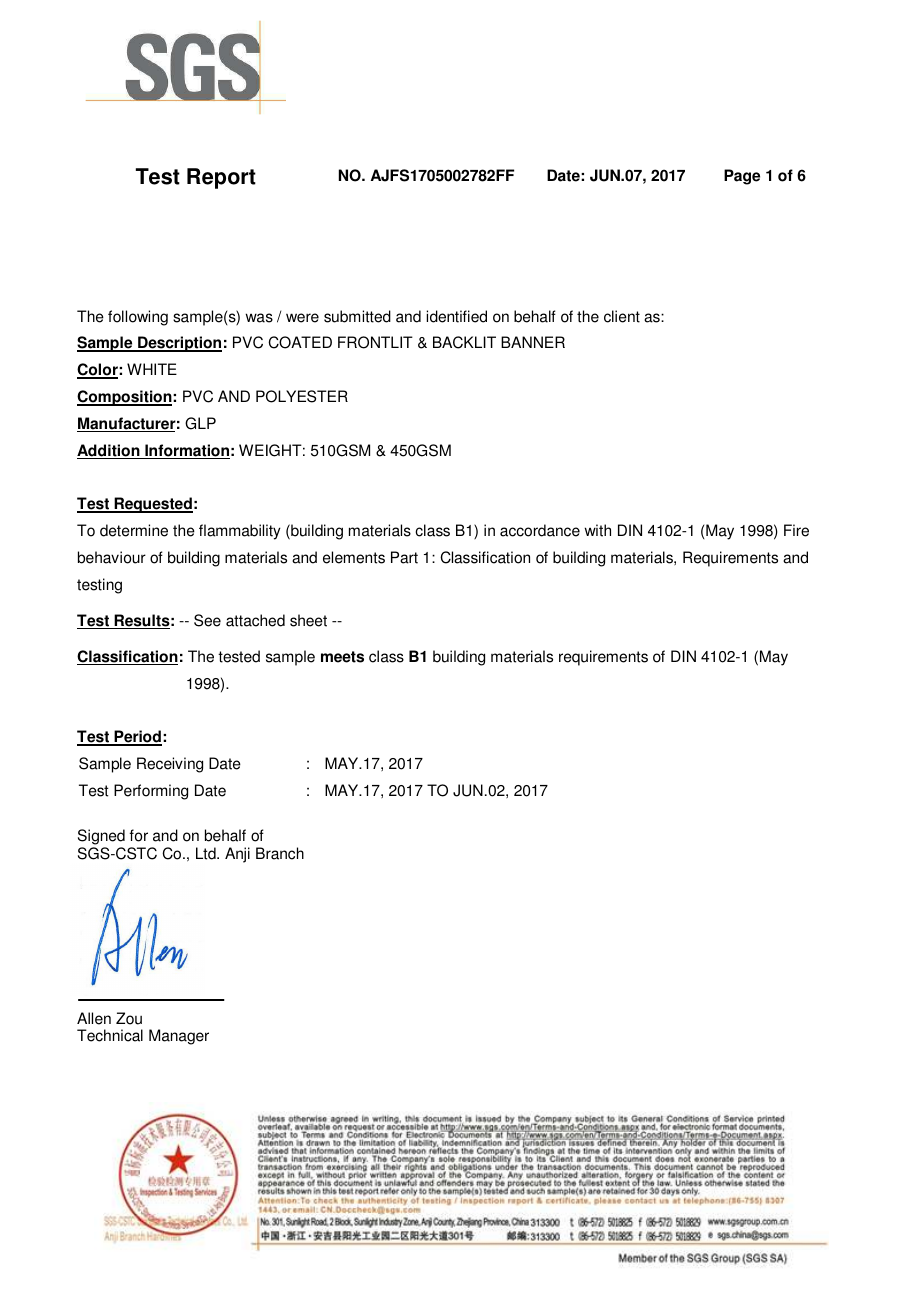  I want to click on Branch, so click(280, 853).
